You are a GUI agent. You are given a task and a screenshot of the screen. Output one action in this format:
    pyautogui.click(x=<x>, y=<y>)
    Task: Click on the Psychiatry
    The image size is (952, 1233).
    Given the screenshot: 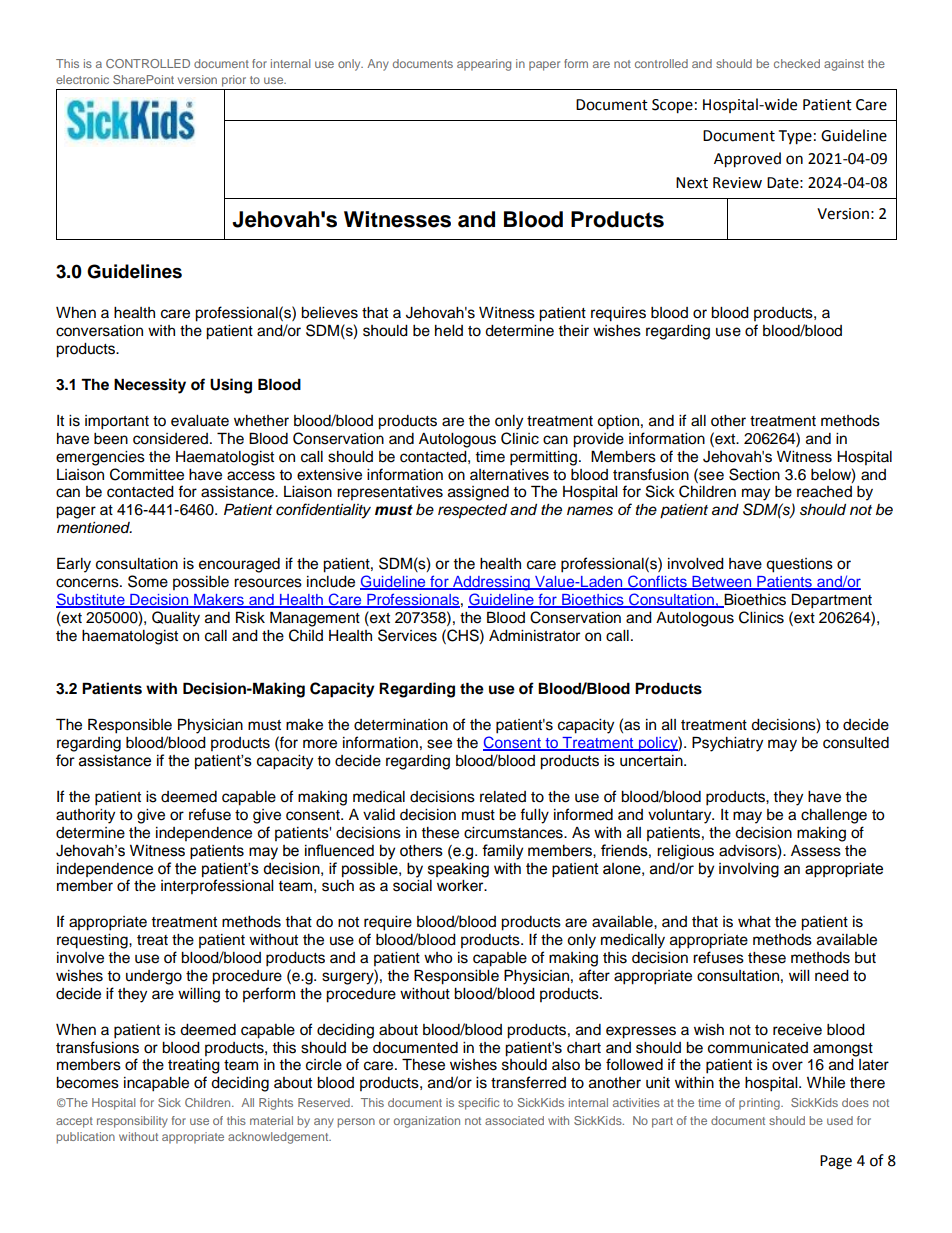 What is the action you would take?
    pyautogui.click(x=727, y=744)
